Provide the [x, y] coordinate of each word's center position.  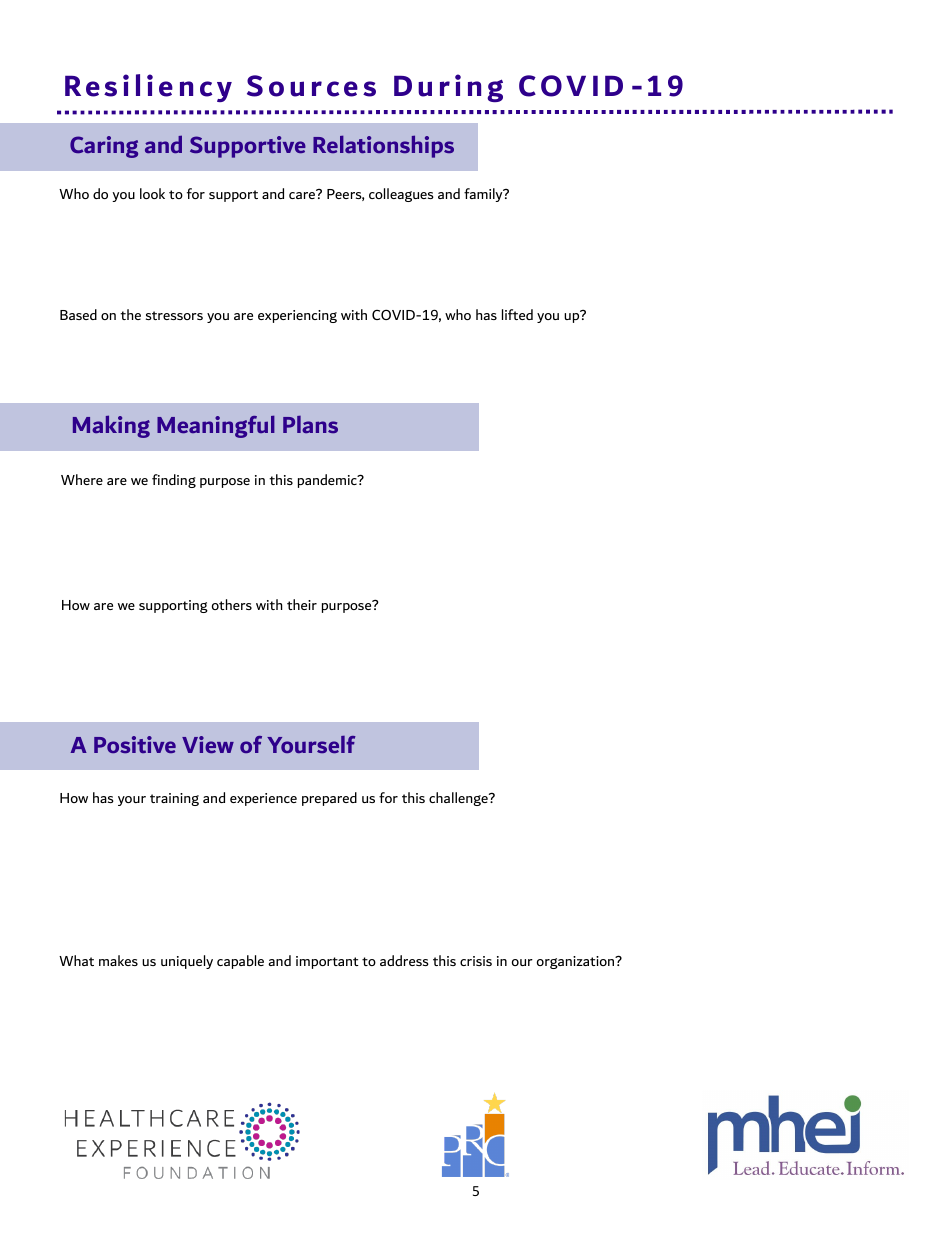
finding [174, 481]
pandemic [328, 481]
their [302, 604]
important [327, 962]
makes [118, 960]
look [152, 193]
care [303, 194]
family [484, 195]
